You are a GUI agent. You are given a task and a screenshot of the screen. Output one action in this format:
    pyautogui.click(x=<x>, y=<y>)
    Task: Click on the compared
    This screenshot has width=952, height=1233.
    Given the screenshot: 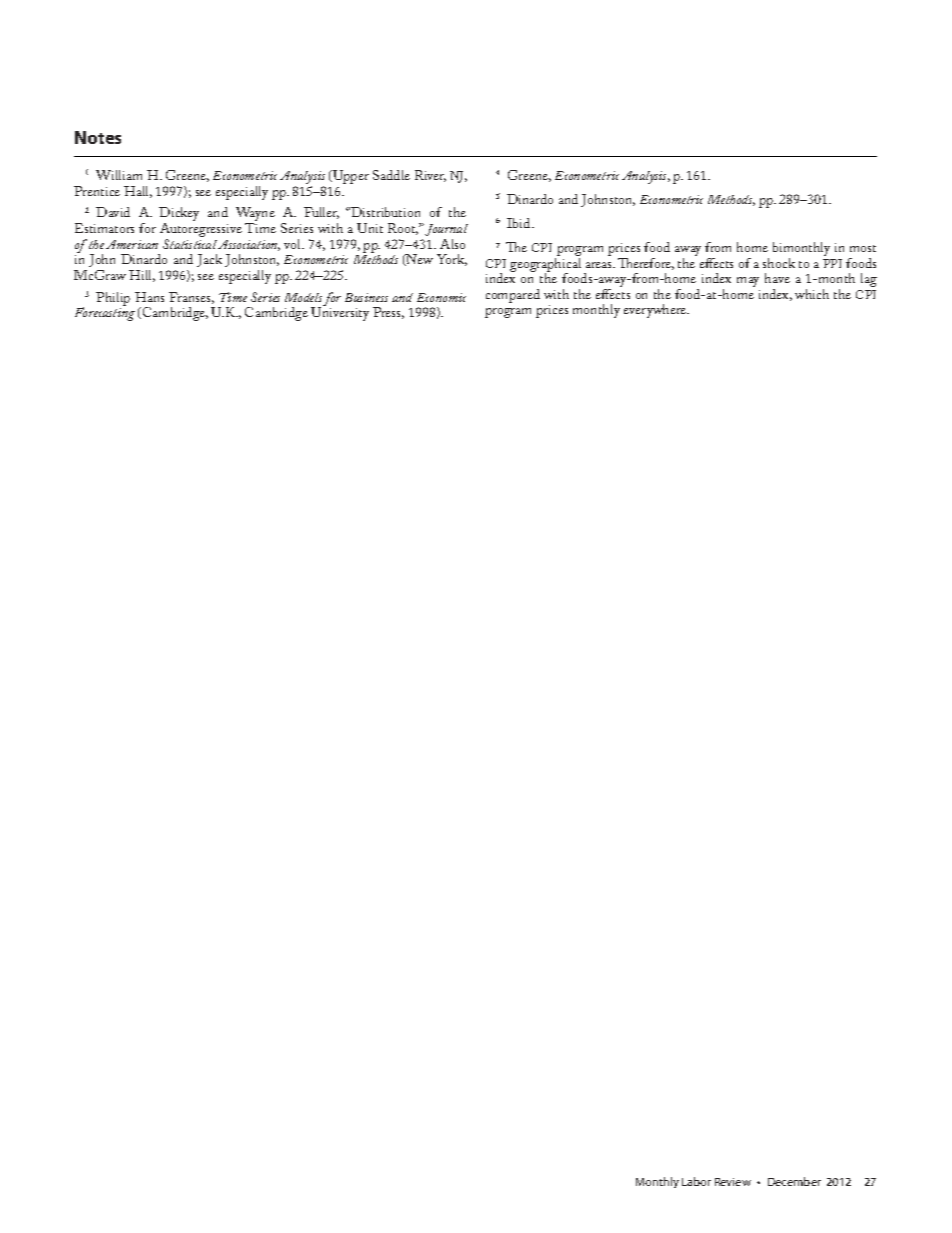 What is the action you would take?
    pyautogui.click(x=513, y=296)
